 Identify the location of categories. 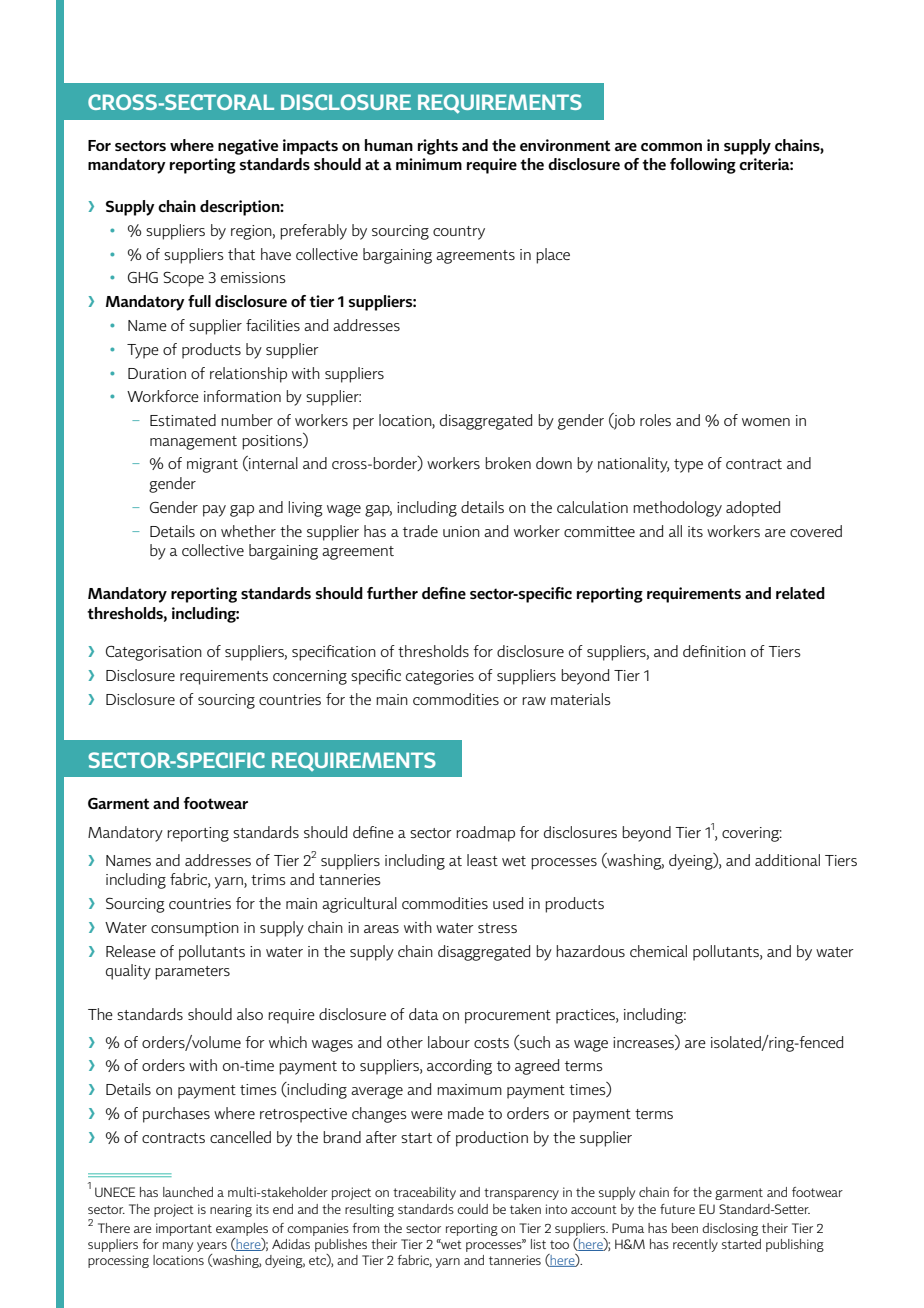
(440, 677).
